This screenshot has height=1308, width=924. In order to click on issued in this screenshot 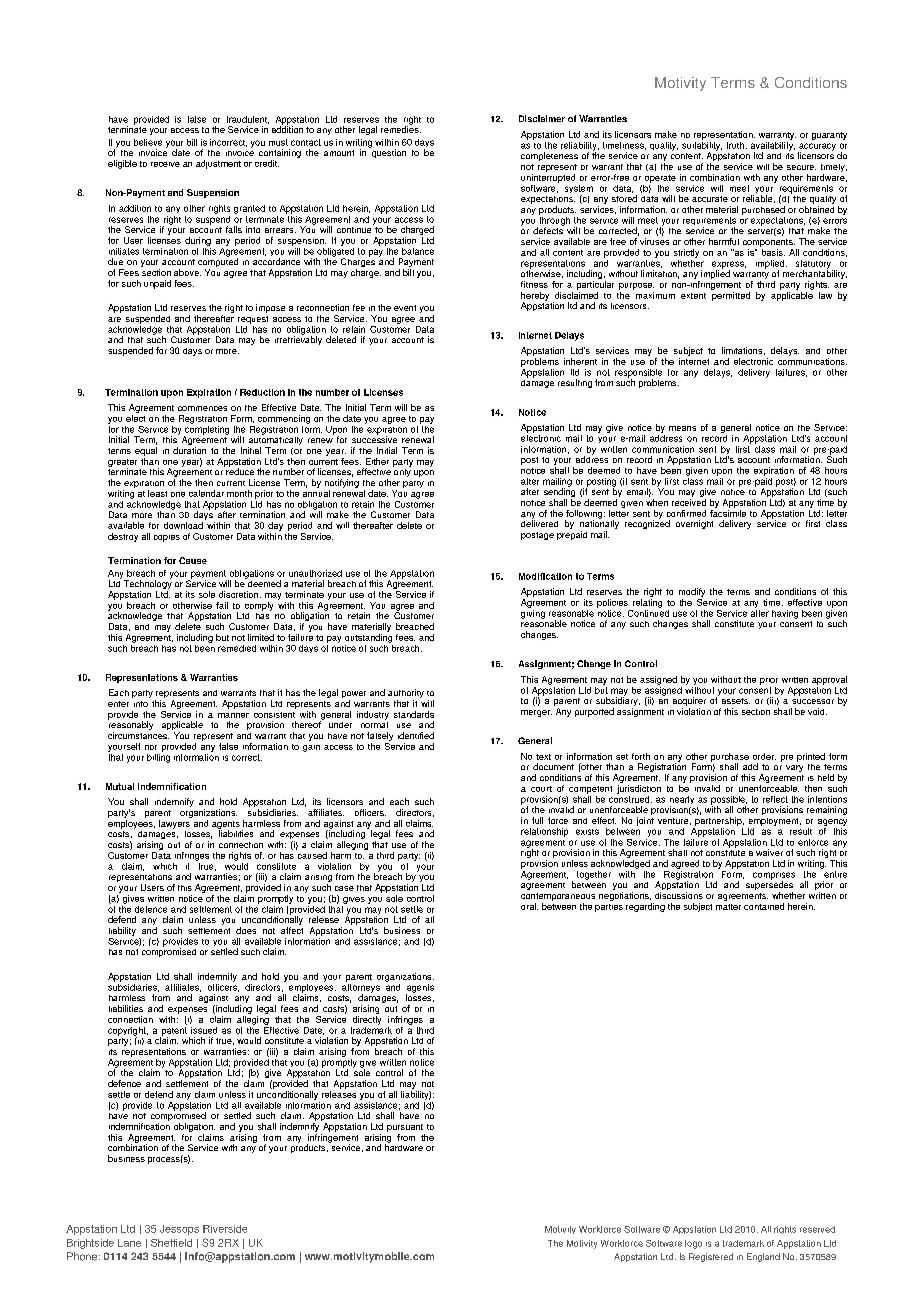, I will do `click(204, 1030)`.
